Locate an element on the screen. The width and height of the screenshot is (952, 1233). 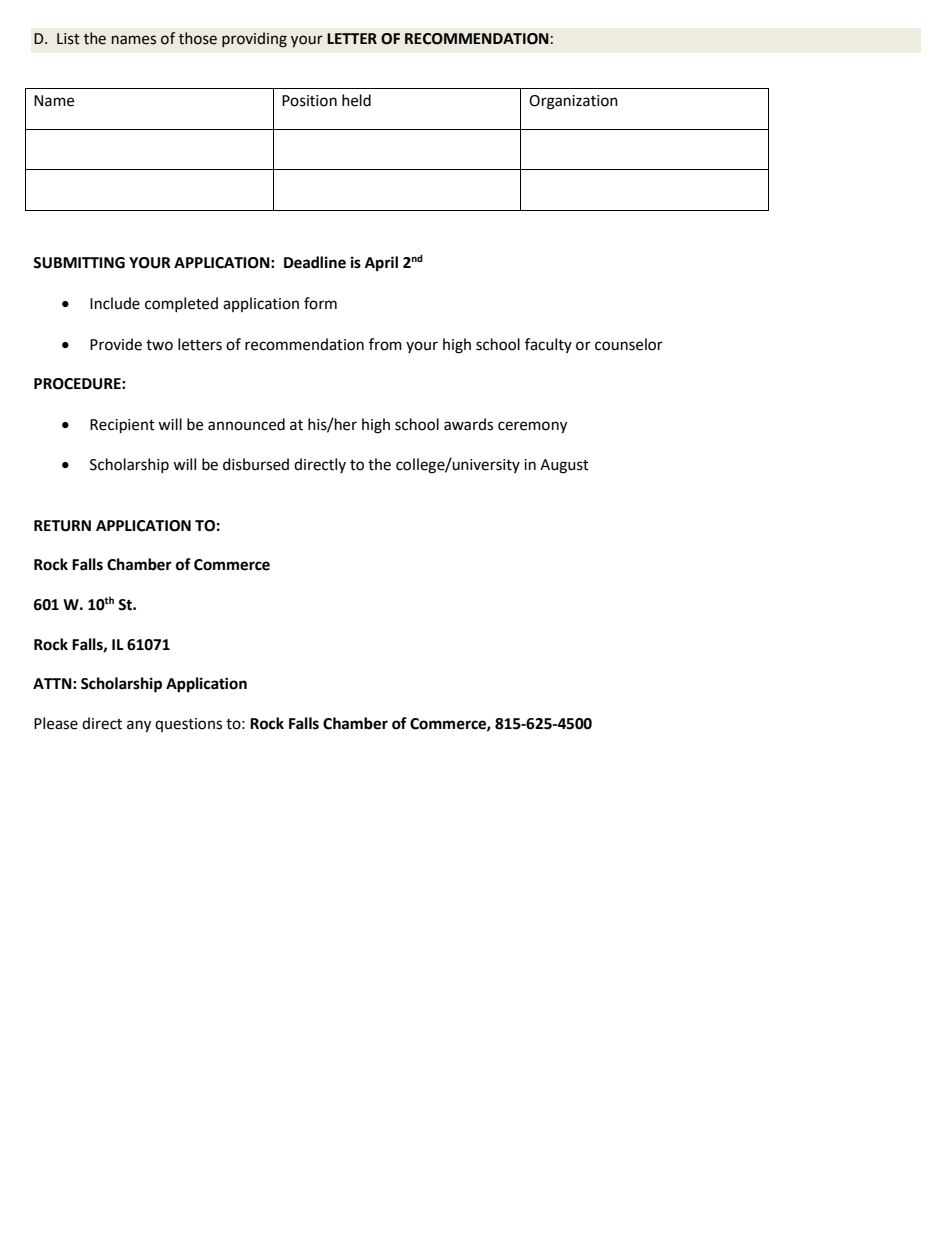
RETURN is located at coordinates (62, 526).
